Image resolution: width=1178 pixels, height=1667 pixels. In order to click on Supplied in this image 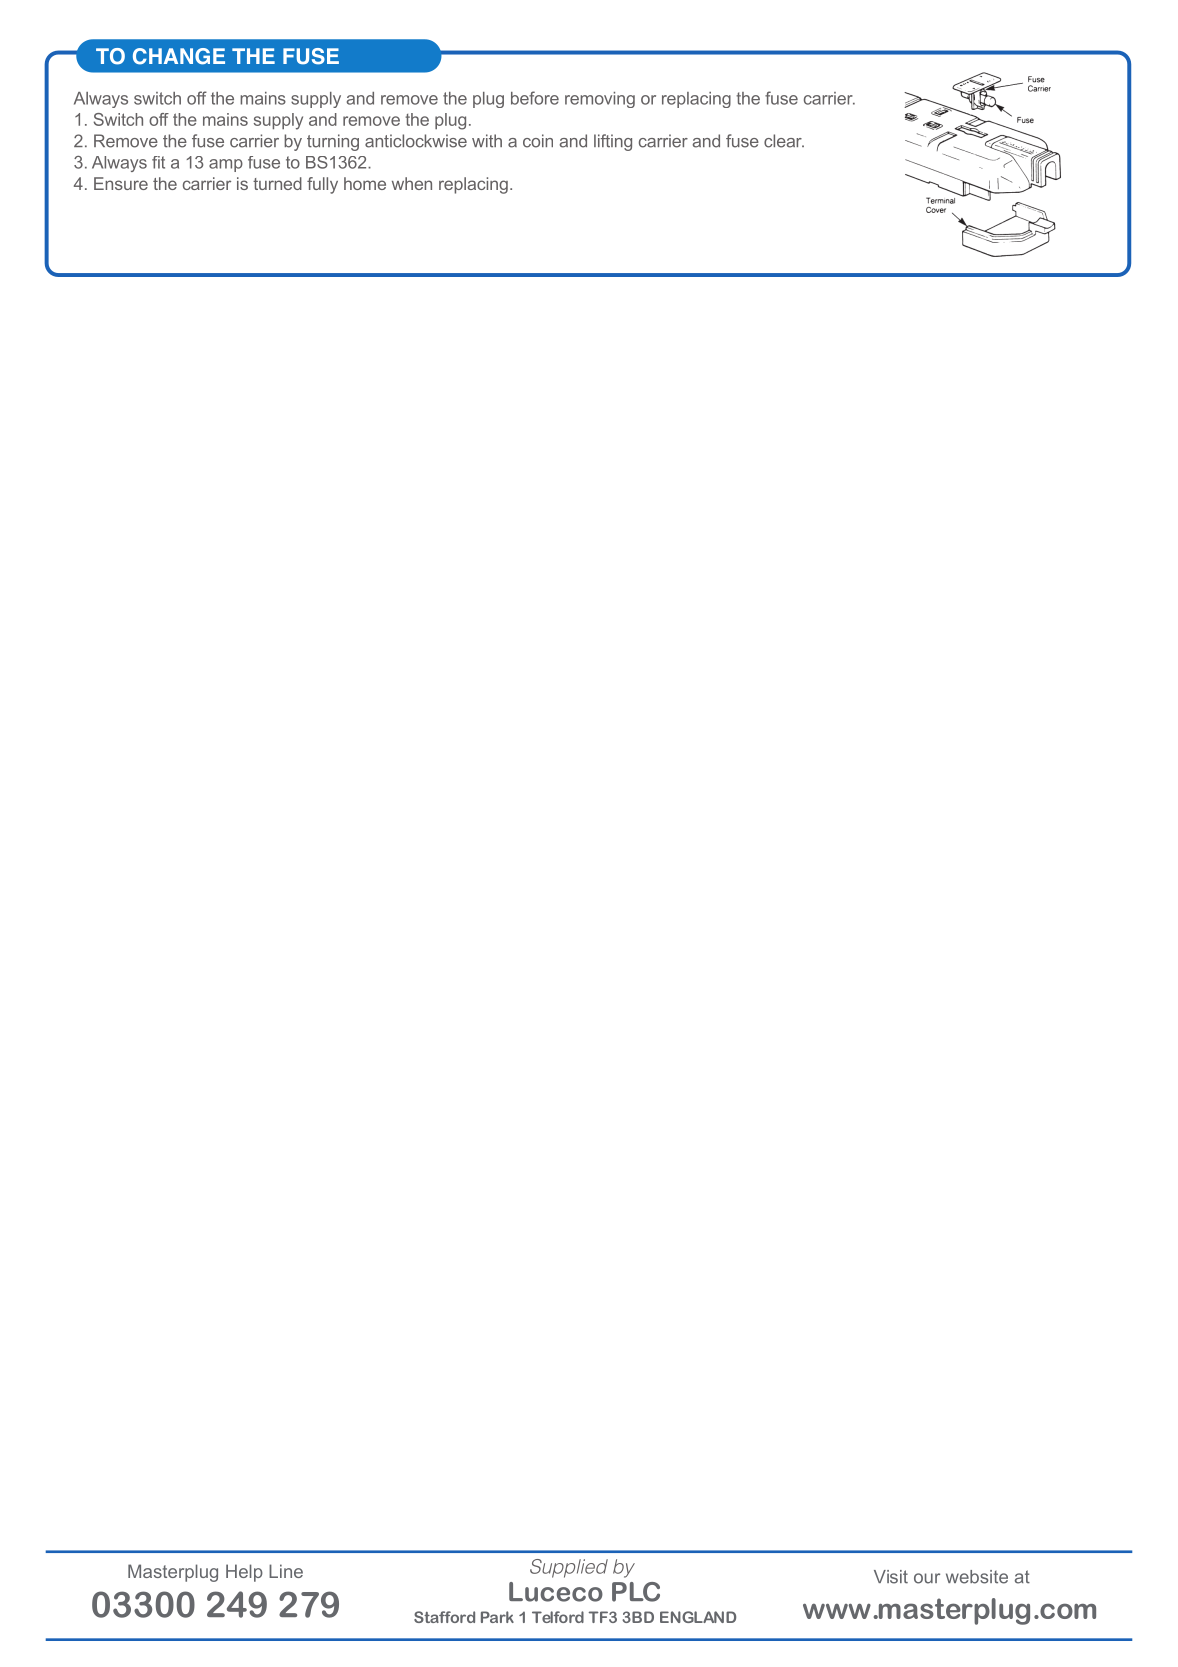, I will do `click(569, 1568)`.
